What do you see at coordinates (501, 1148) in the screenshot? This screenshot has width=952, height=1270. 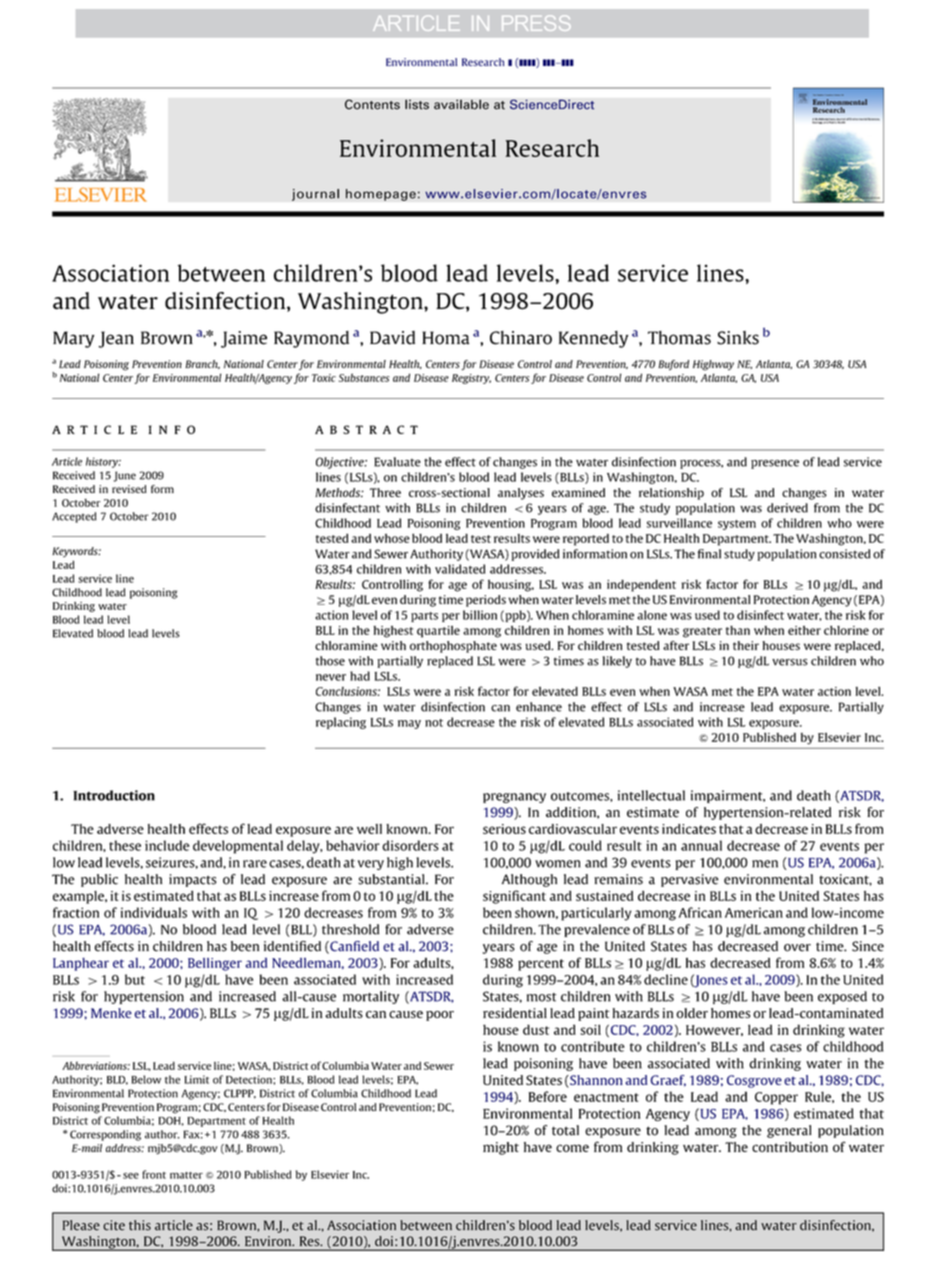 I see `might` at bounding box center [501, 1148].
